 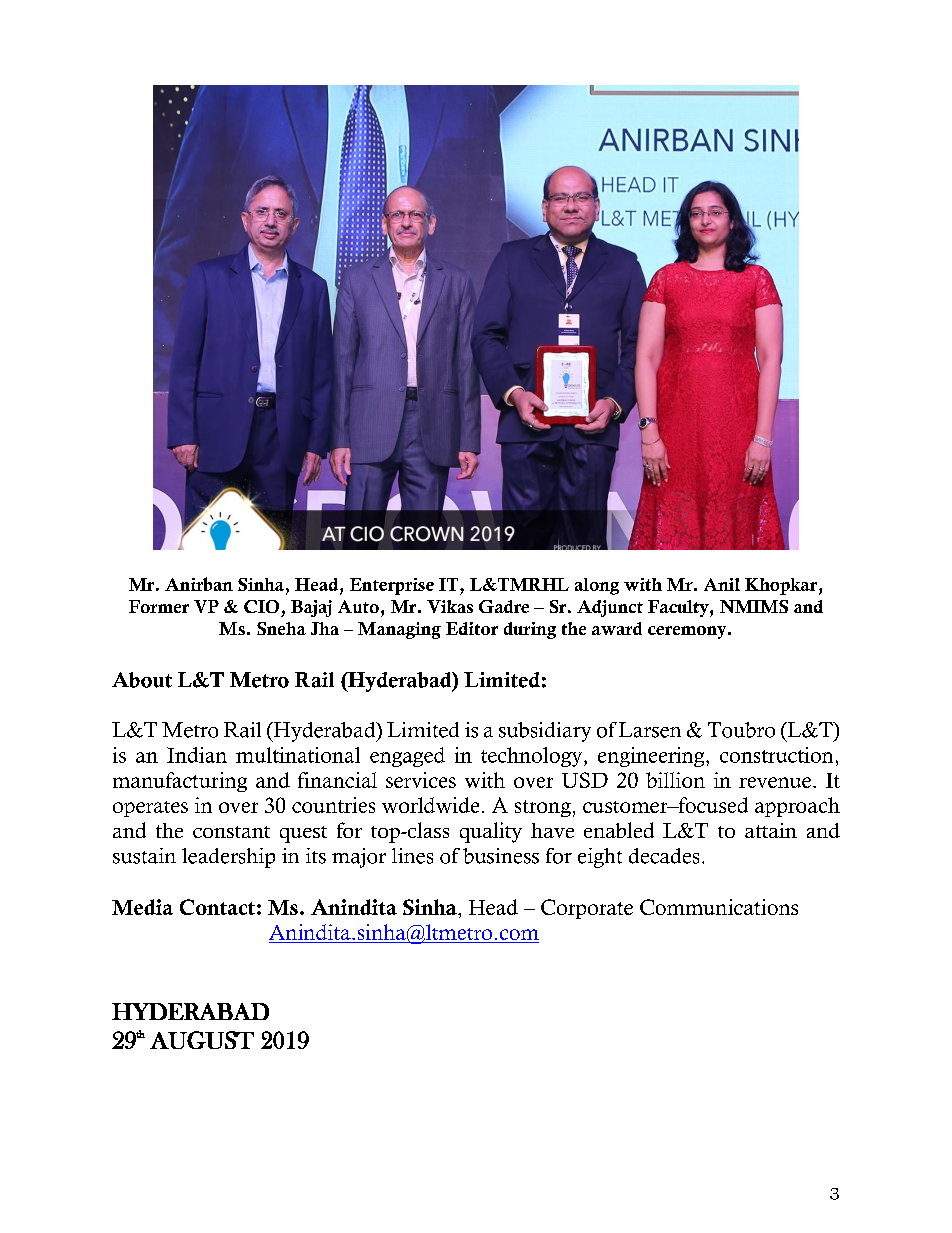 I want to click on Anil, so click(x=722, y=584).
